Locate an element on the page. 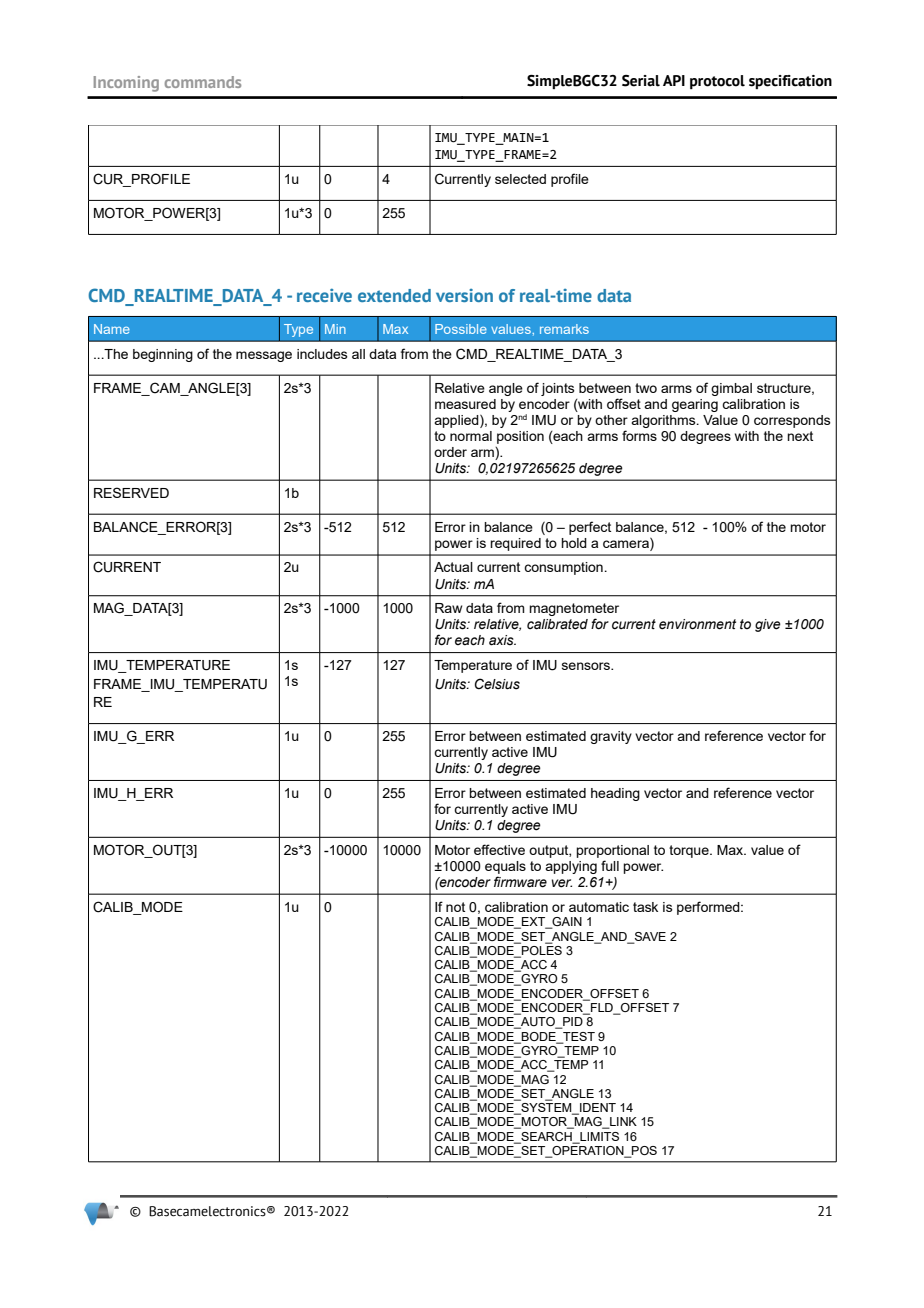 This document has height=1308, width=924. axis is located at coordinates (502, 640).
